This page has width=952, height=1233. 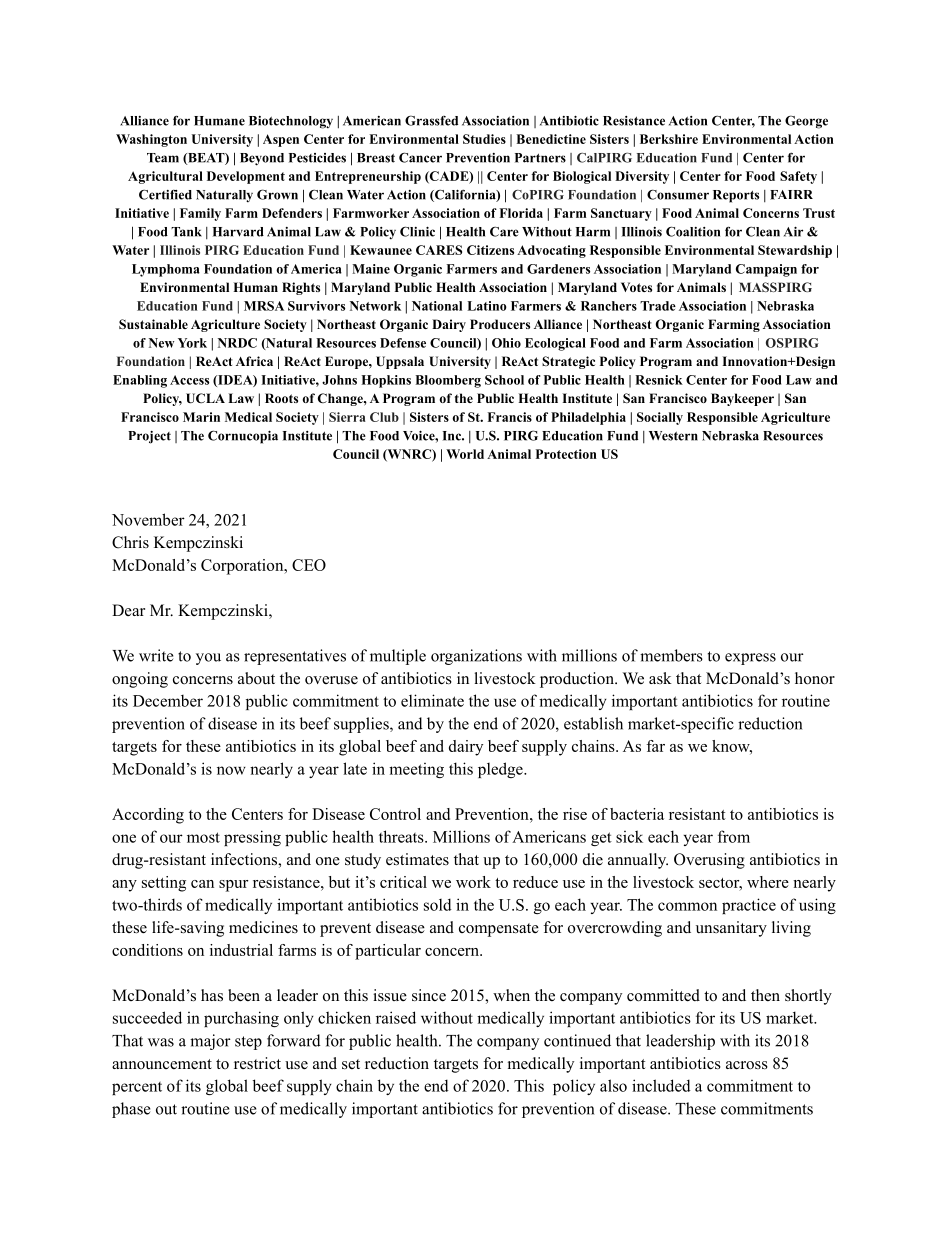 What do you see at coordinates (203, 837) in the page?
I see `most` at bounding box center [203, 837].
